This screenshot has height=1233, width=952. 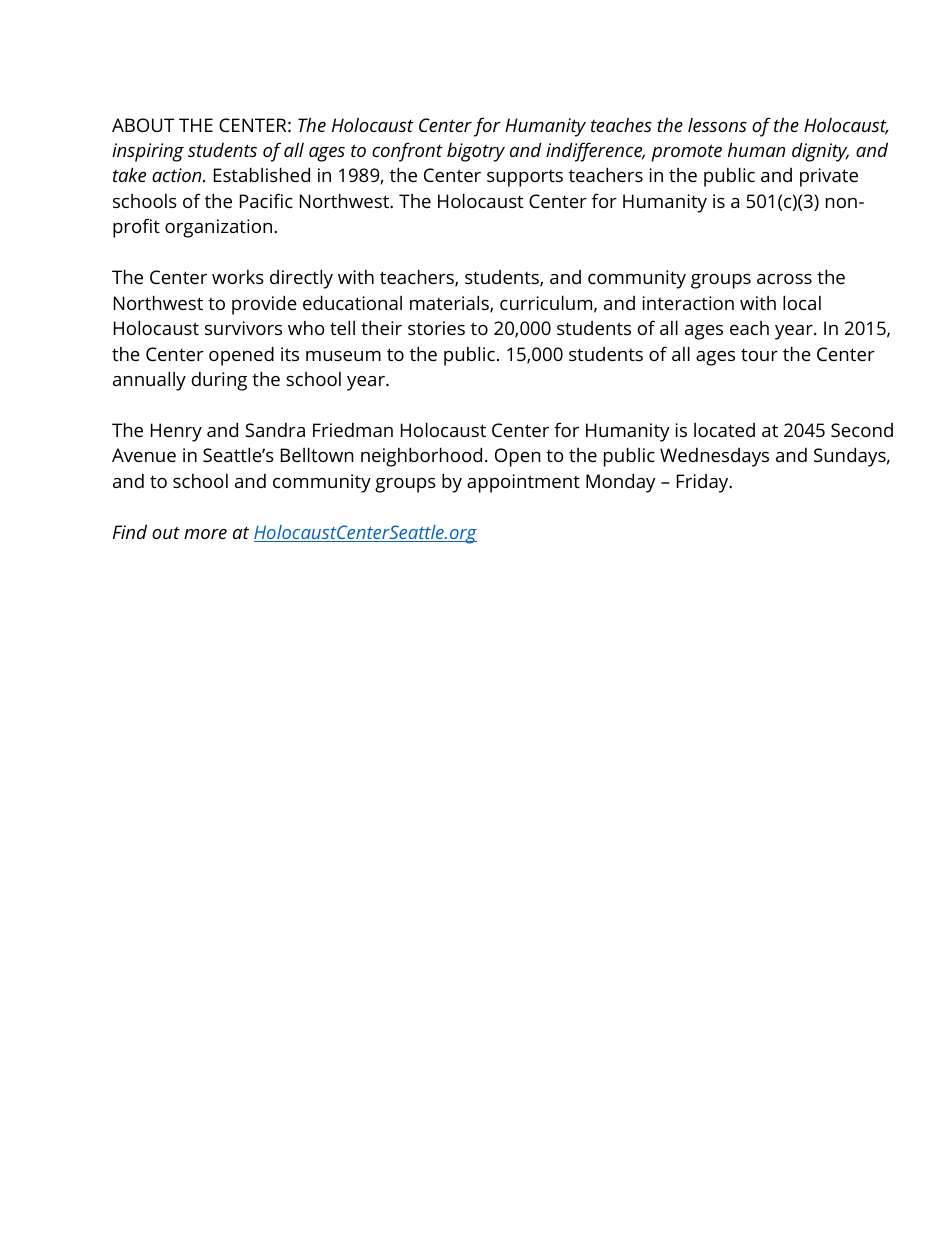 What do you see at coordinates (219, 381) in the screenshot?
I see `during` at bounding box center [219, 381].
